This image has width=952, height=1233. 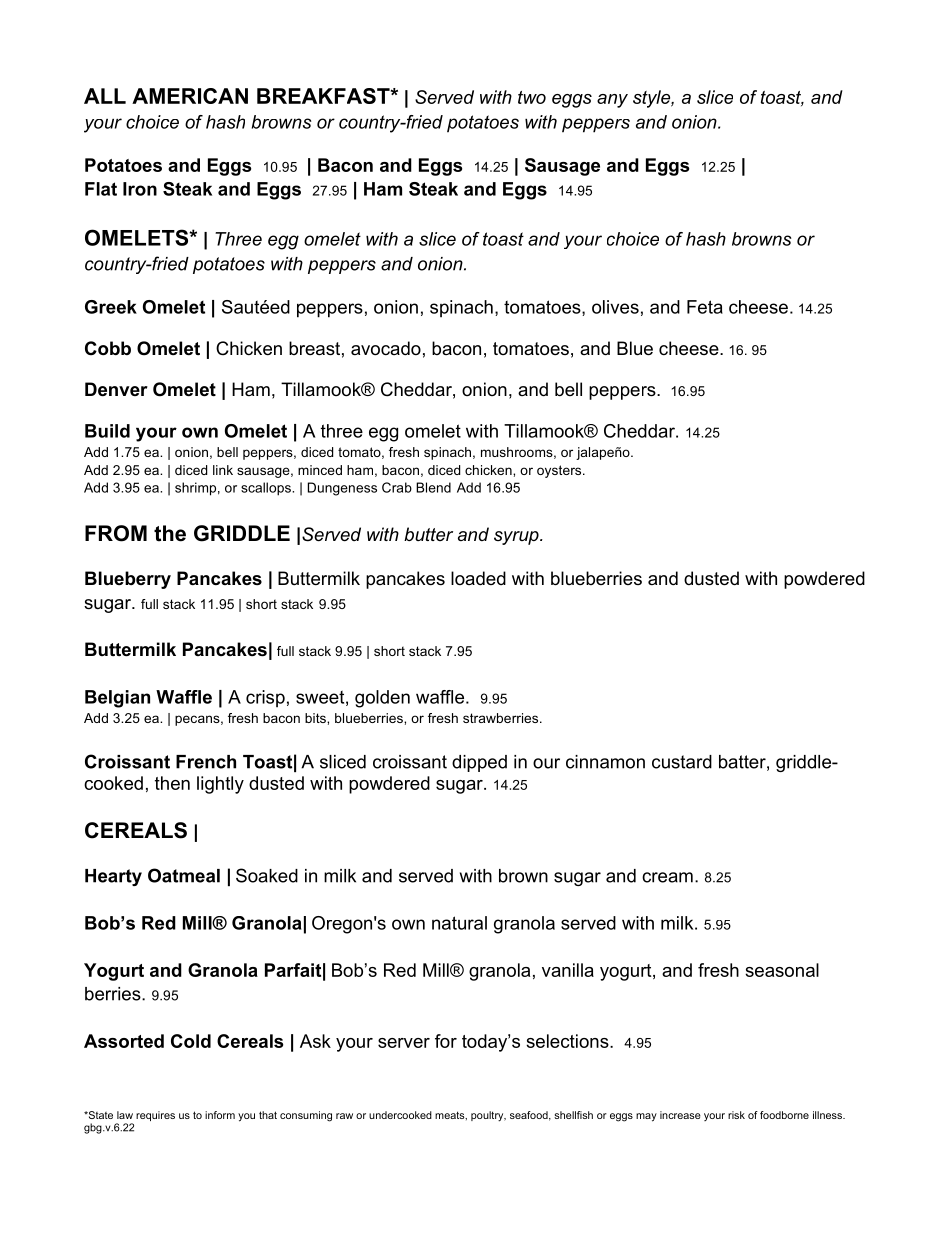 What do you see at coordinates (404, 1043) in the image?
I see `server` at bounding box center [404, 1043].
